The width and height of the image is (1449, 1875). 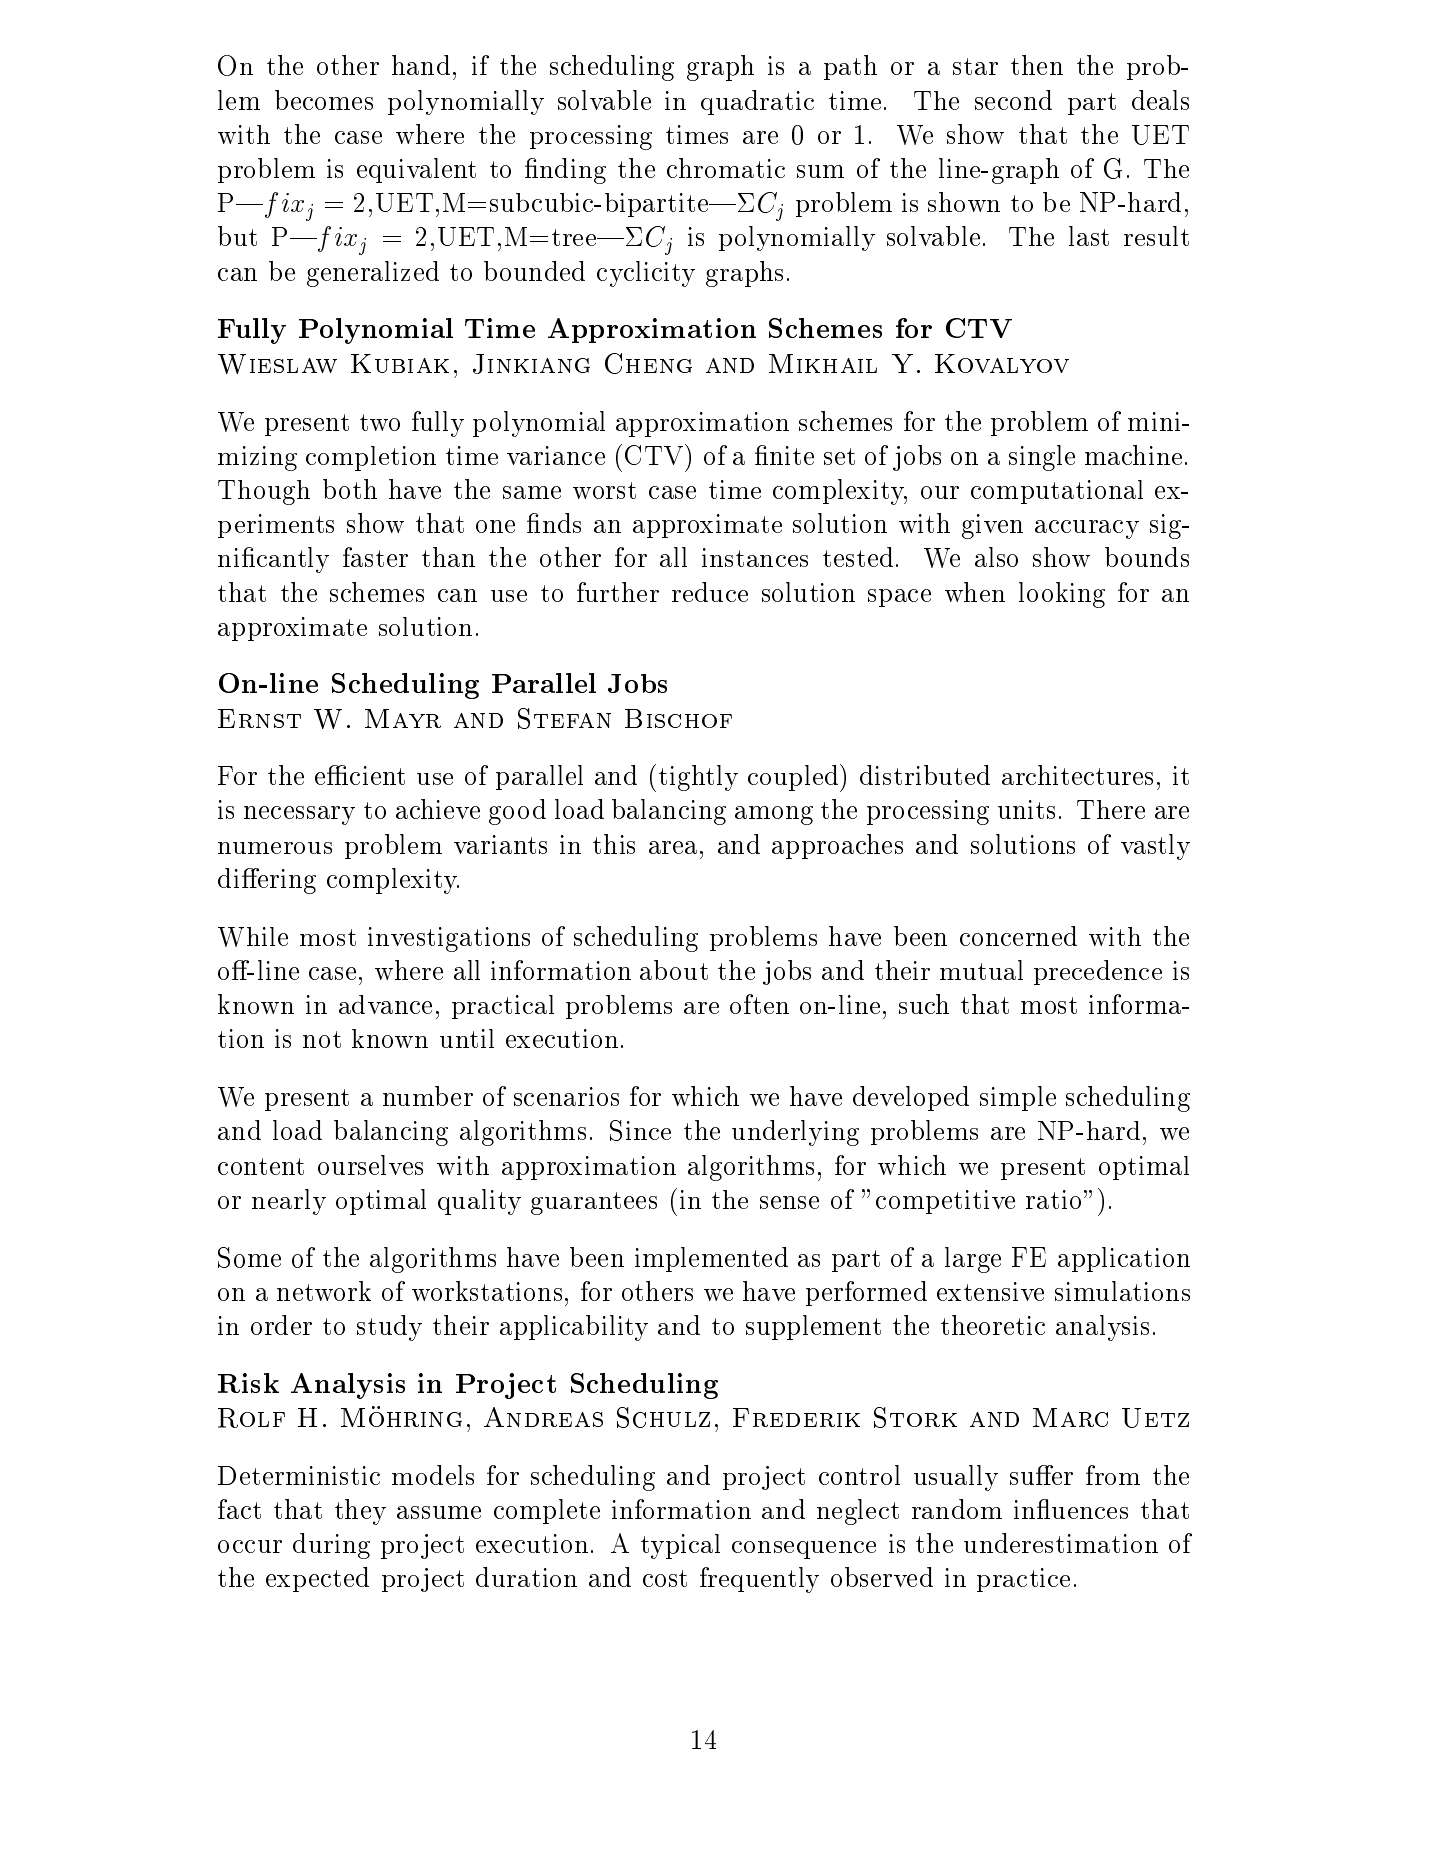 What do you see at coordinates (1013, 100) in the image?
I see `second` at bounding box center [1013, 100].
